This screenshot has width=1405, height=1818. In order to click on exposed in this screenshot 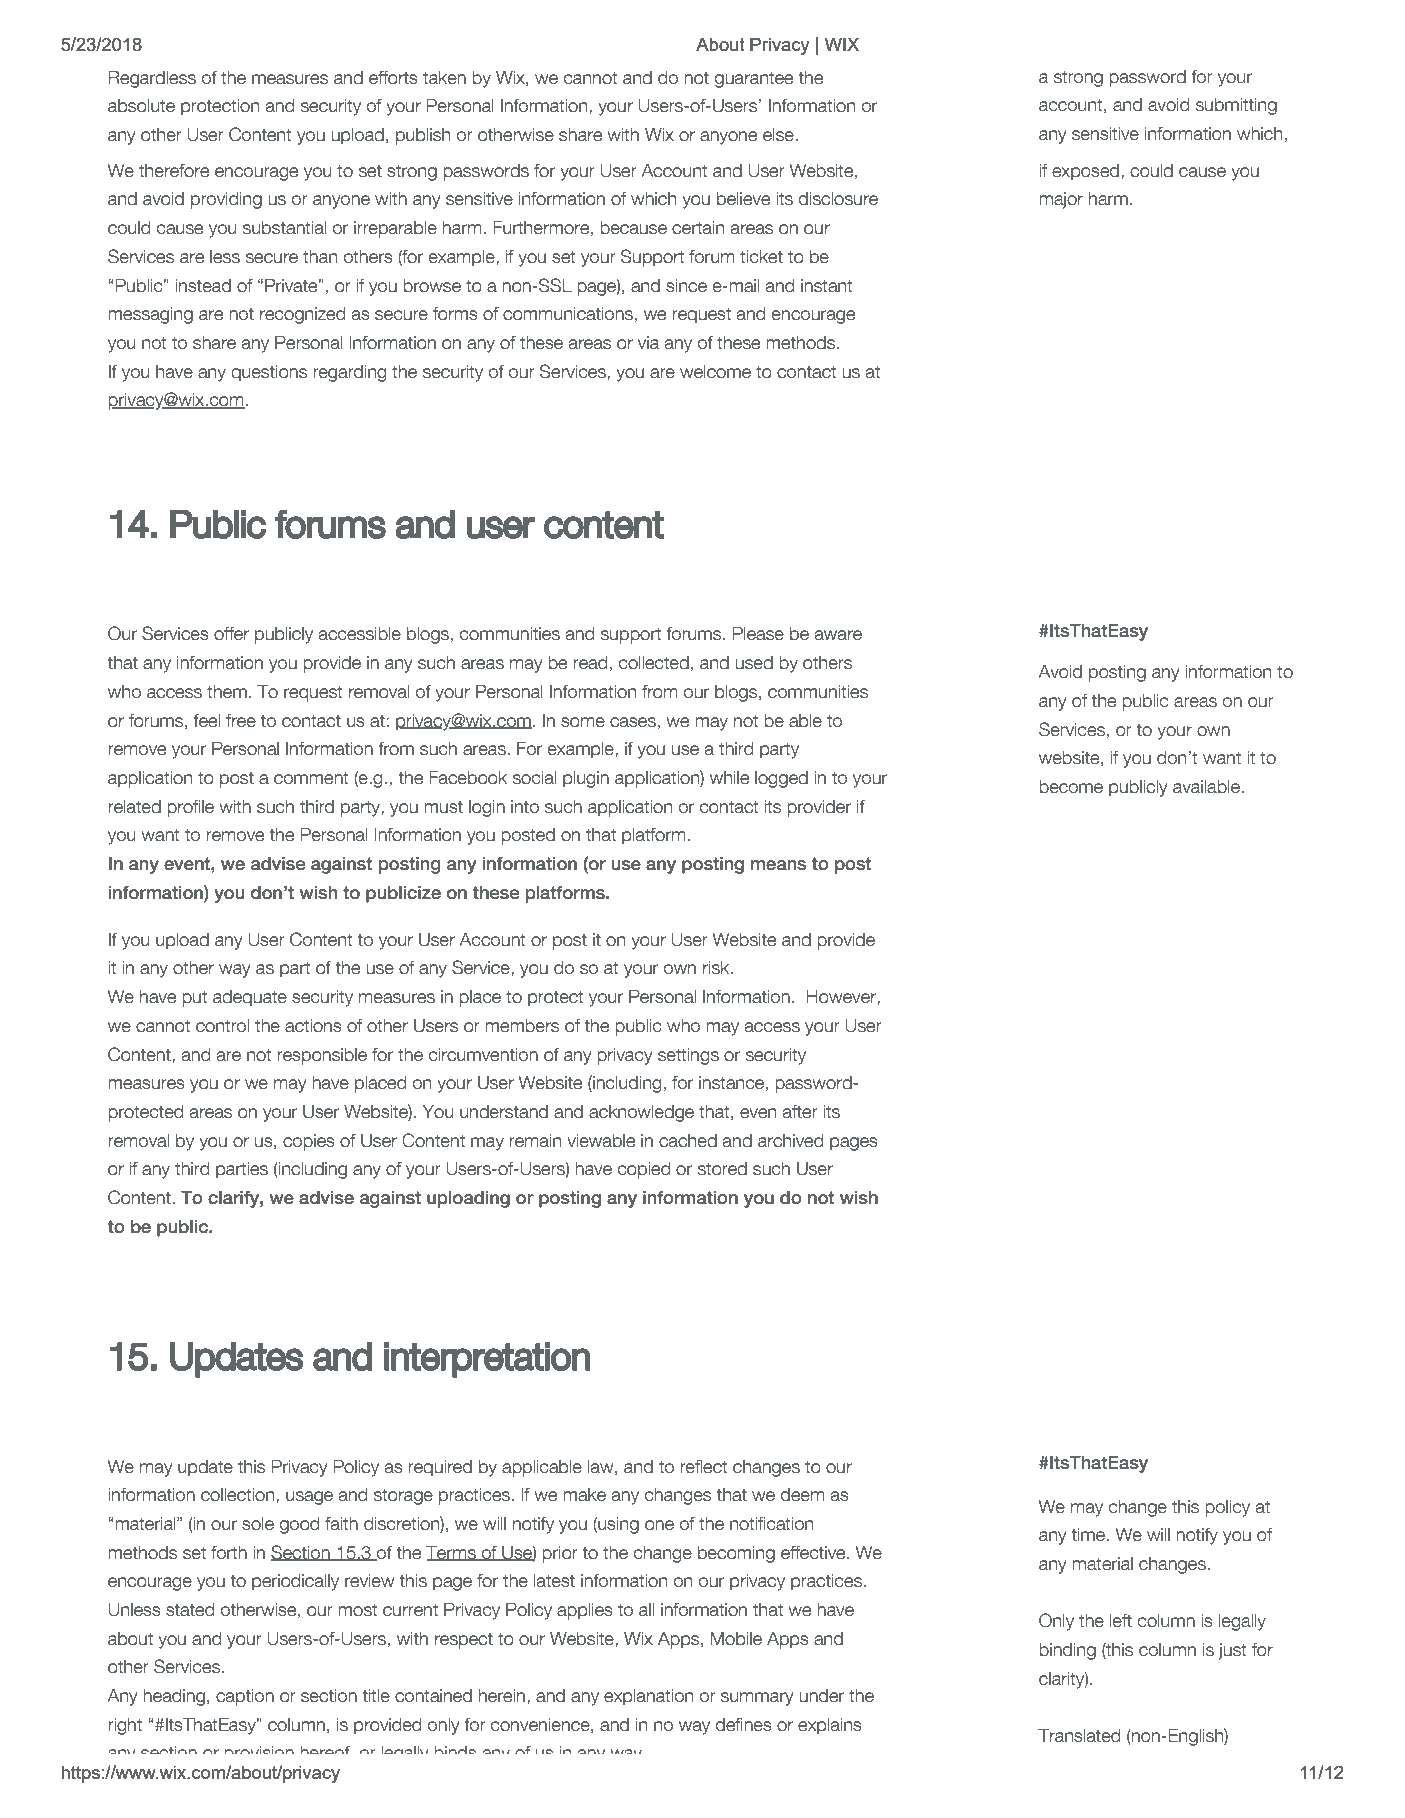, I will do `click(1085, 172)`.
